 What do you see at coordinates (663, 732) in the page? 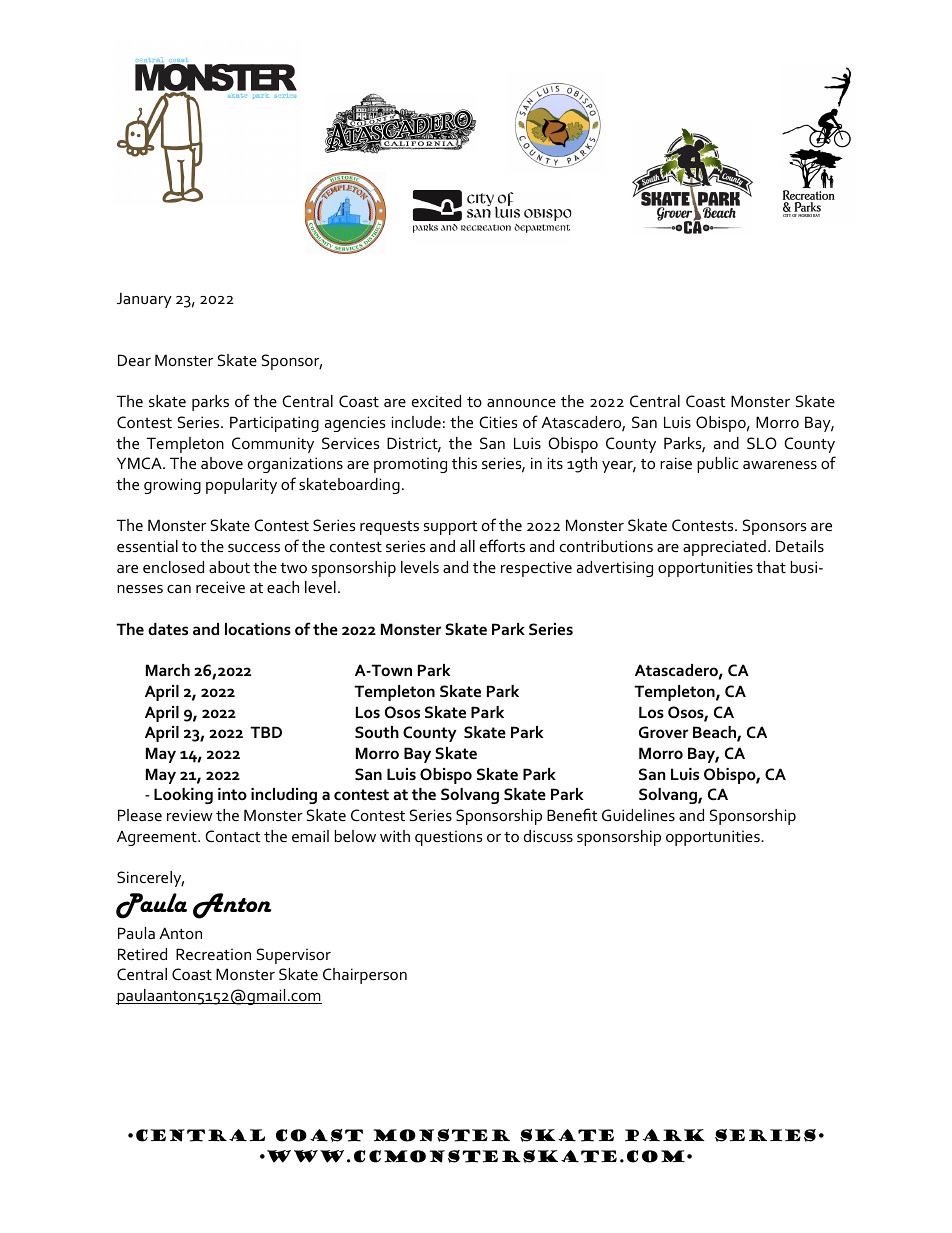
I see `Grover` at bounding box center [663, 732].
